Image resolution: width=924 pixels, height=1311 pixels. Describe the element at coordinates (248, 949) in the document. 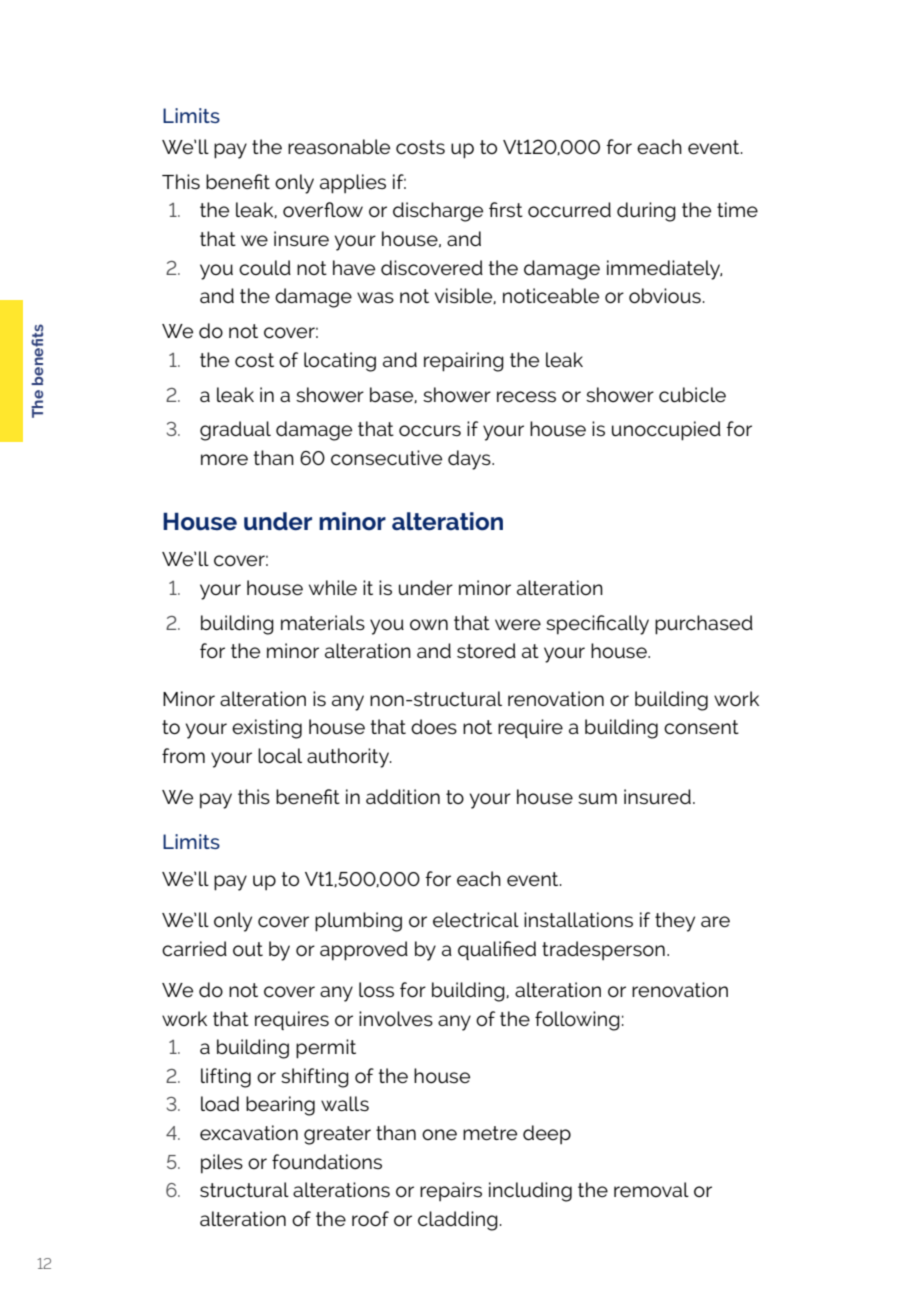

I see `out` at that location.
